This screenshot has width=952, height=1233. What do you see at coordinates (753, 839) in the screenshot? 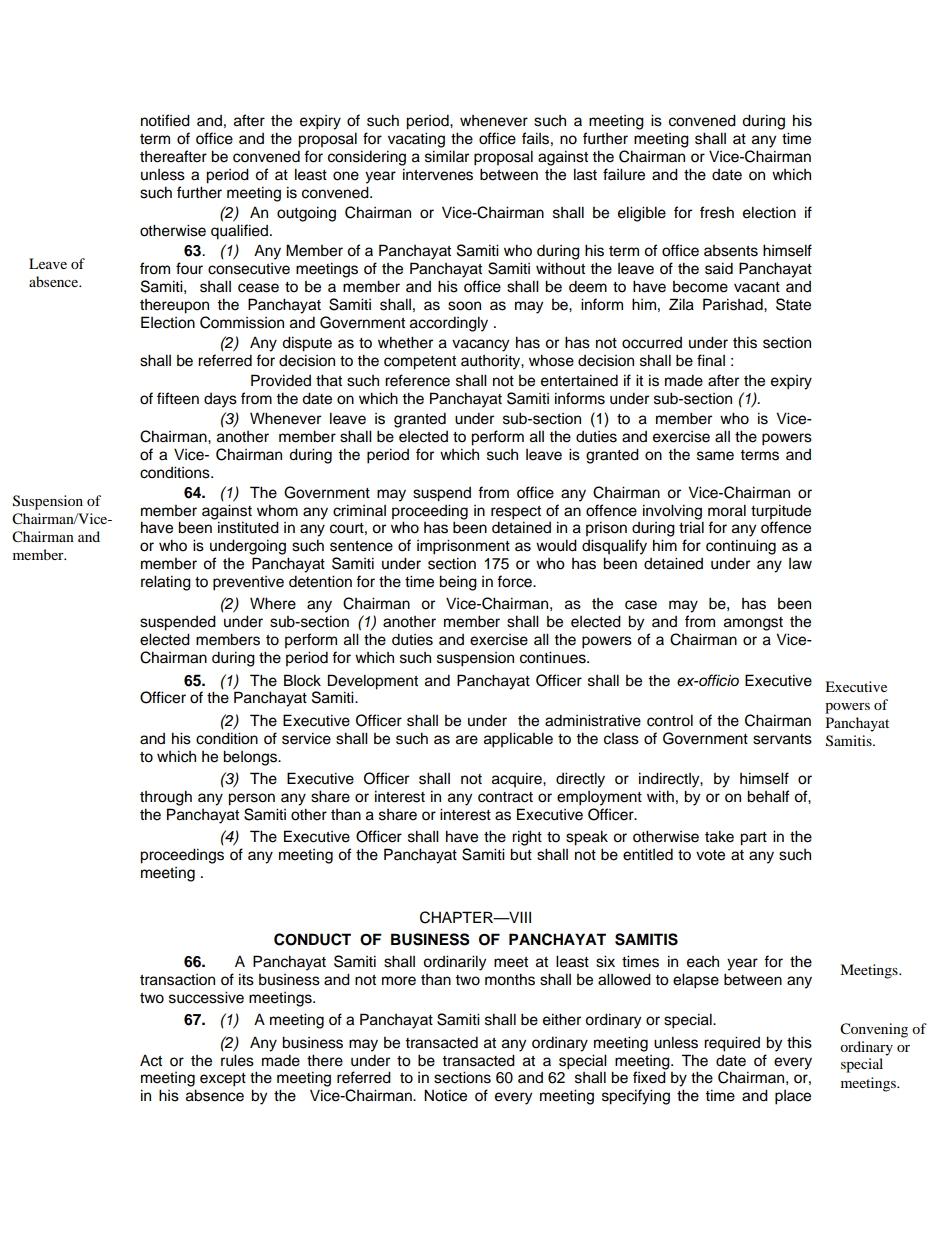
I see `part` at bounding box center [753, 839].
